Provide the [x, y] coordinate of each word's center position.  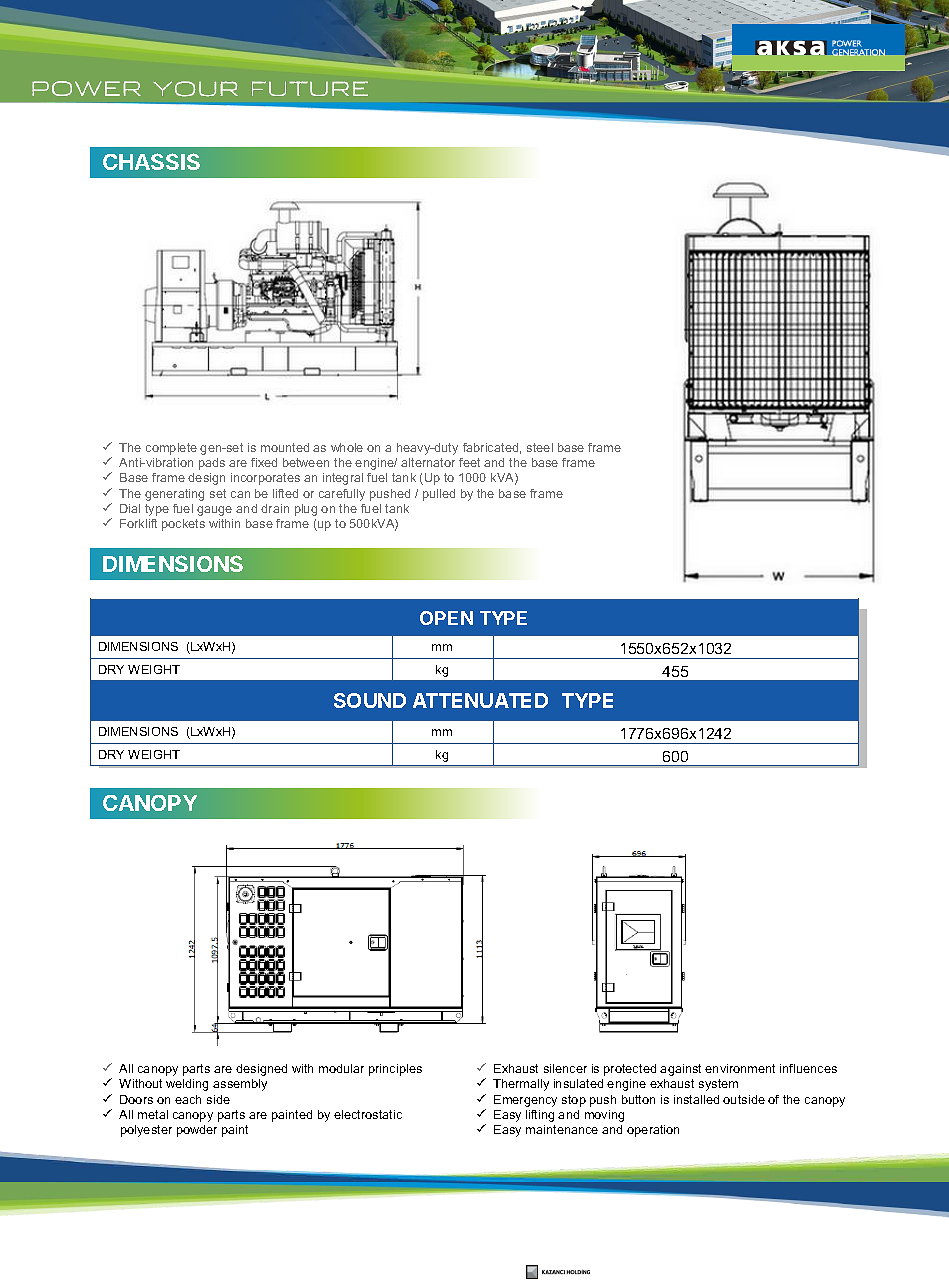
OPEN [446, 618]
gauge [214, 511]
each [188, 1099]
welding [187, 1085]
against [680, 1070]
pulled [439, 495]
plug [306, 510]
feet [469, 462]
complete [171, 449]
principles [395, 1070]
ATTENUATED [480, 700]
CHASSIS [151, 161]
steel [540, 447]
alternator [428, 462]
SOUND [370, 700]
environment [740, 1068]
